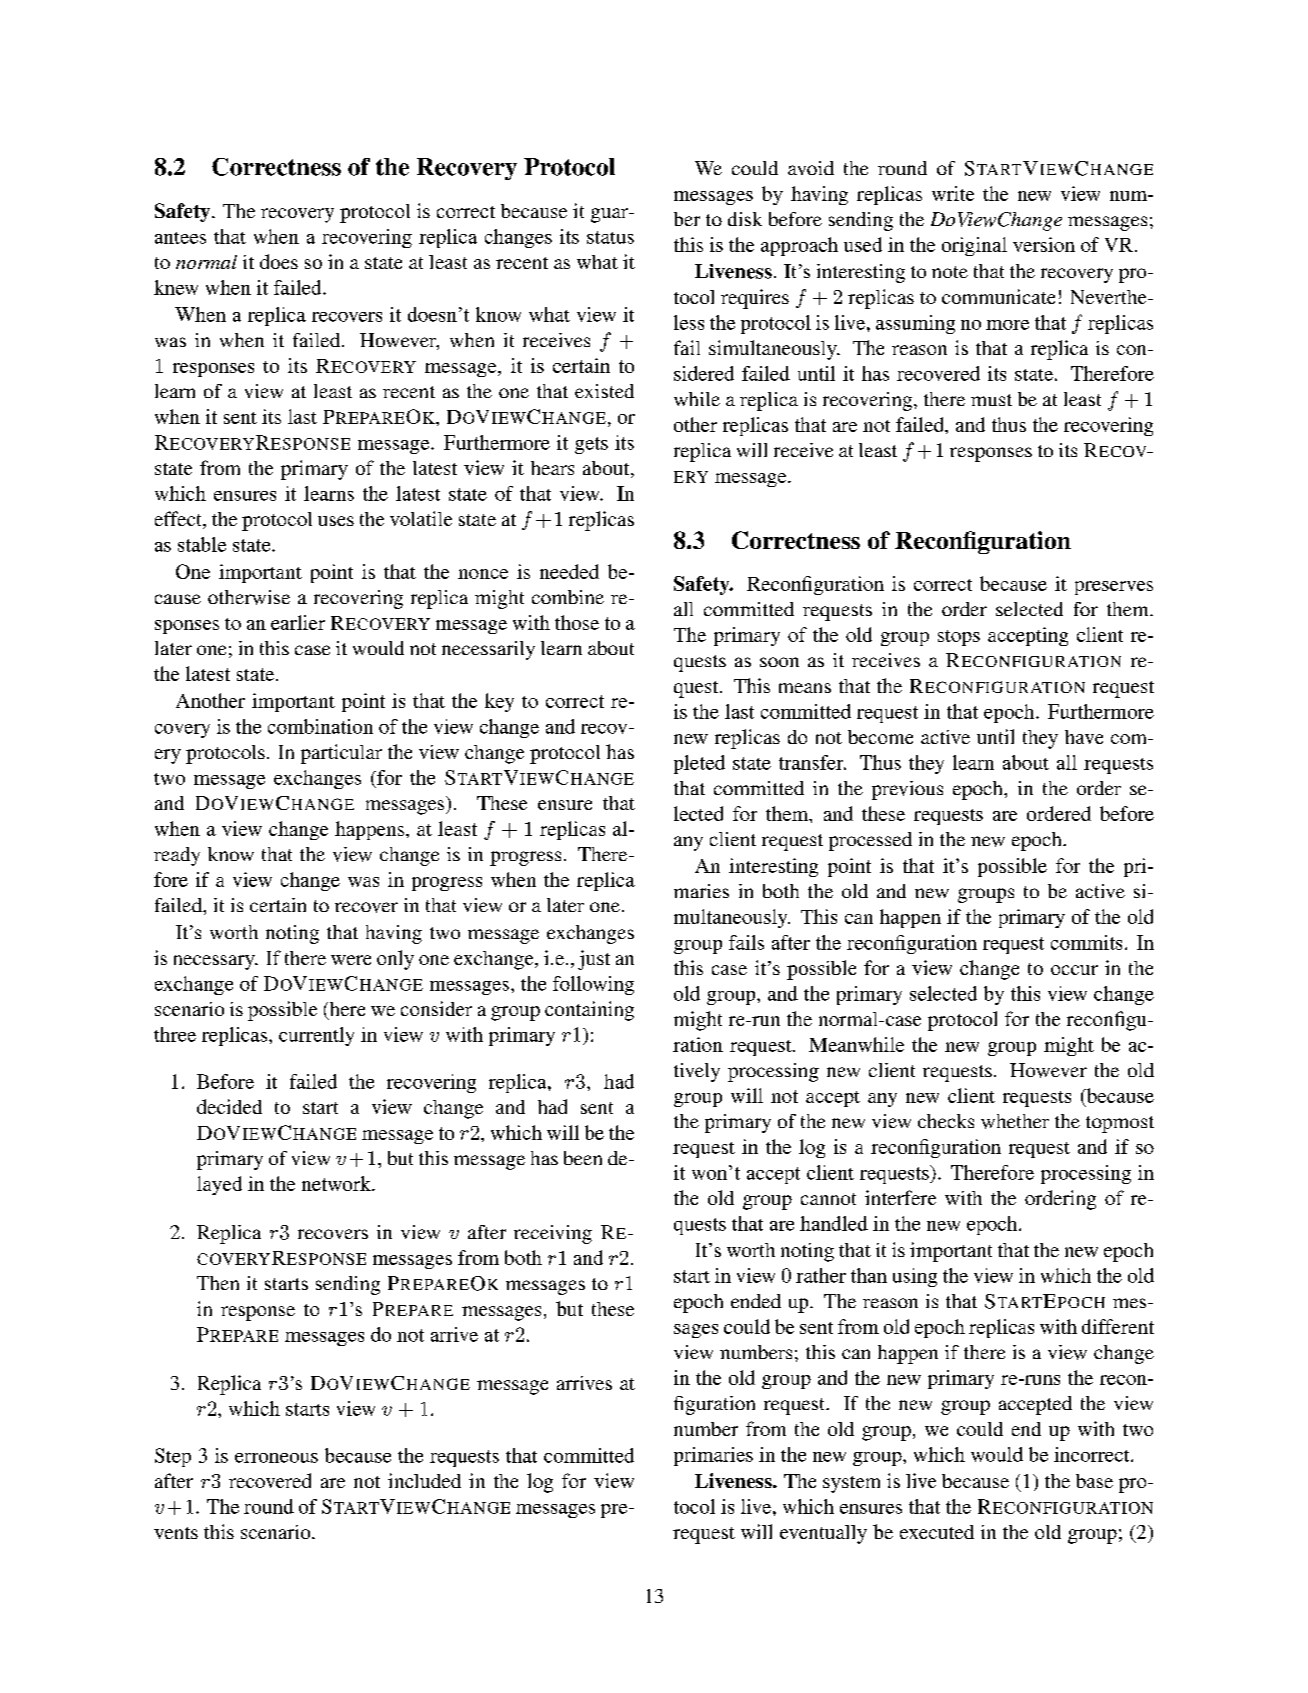  I want to click on particular, so click(341, 754).
